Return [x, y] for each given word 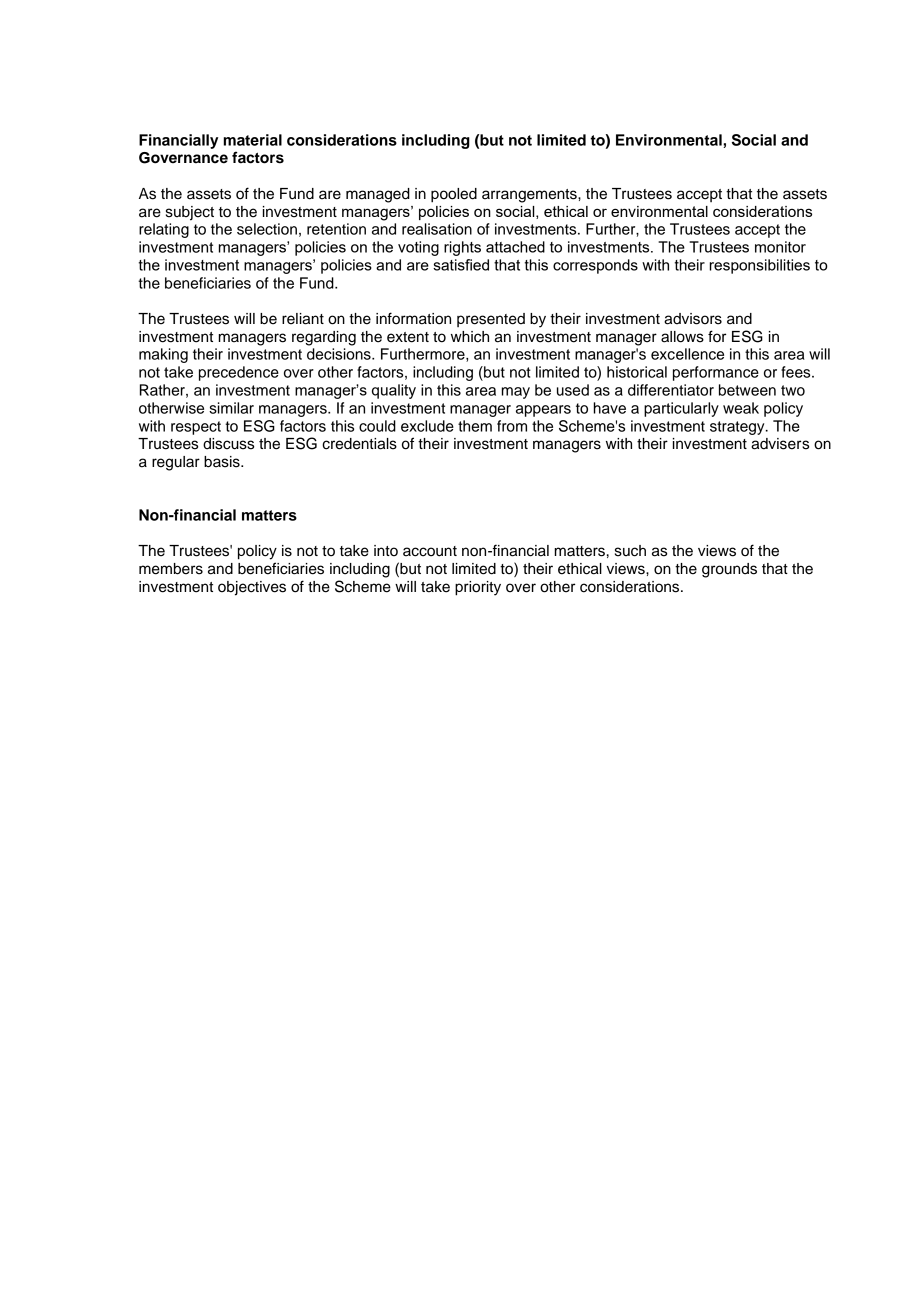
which [470, 337]
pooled [454, 195]
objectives [252, 588]
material [252, 140]
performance [716, 373]
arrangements [530, 196]
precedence [239, 373]
